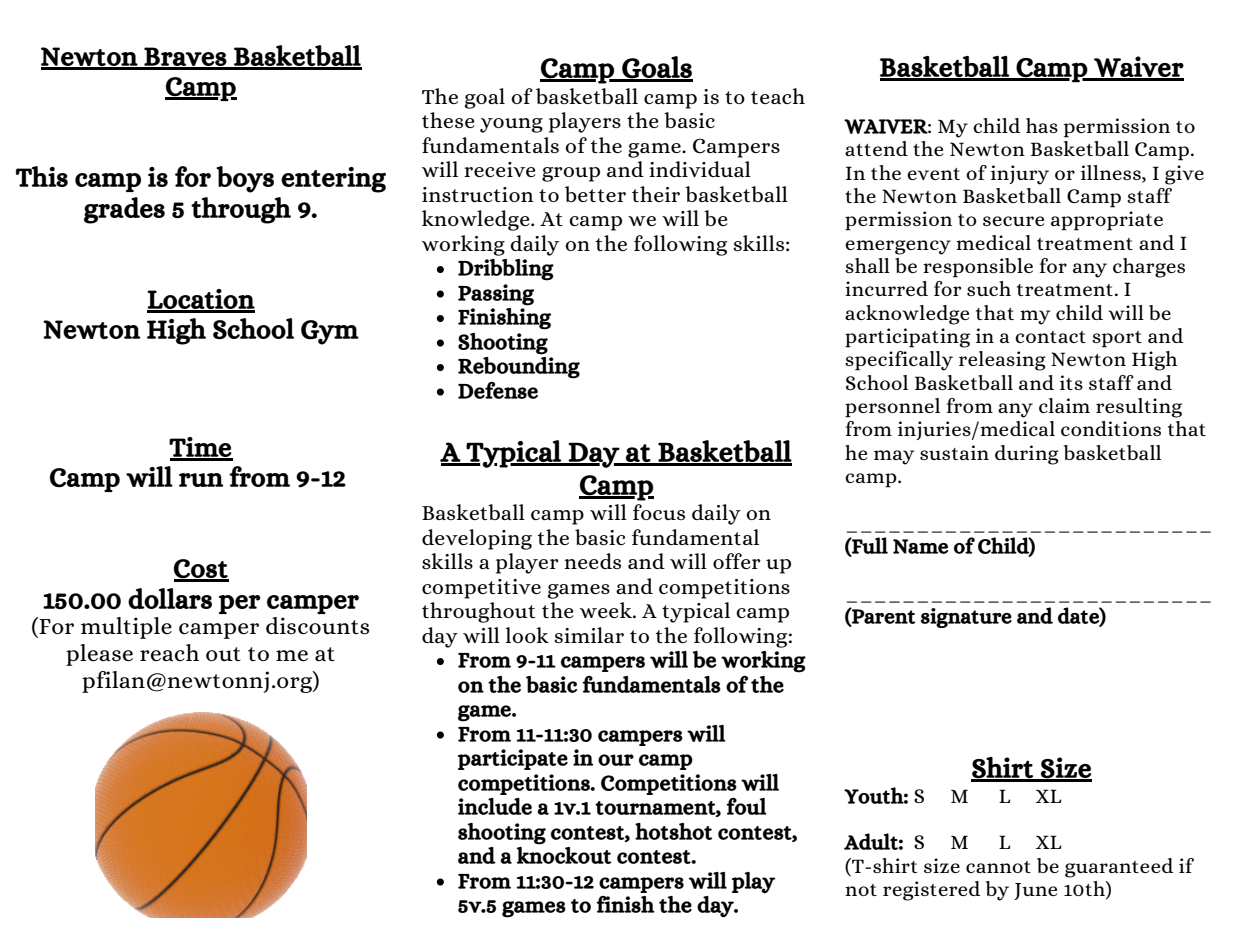  I want to click on participate, so click(513, 759).
